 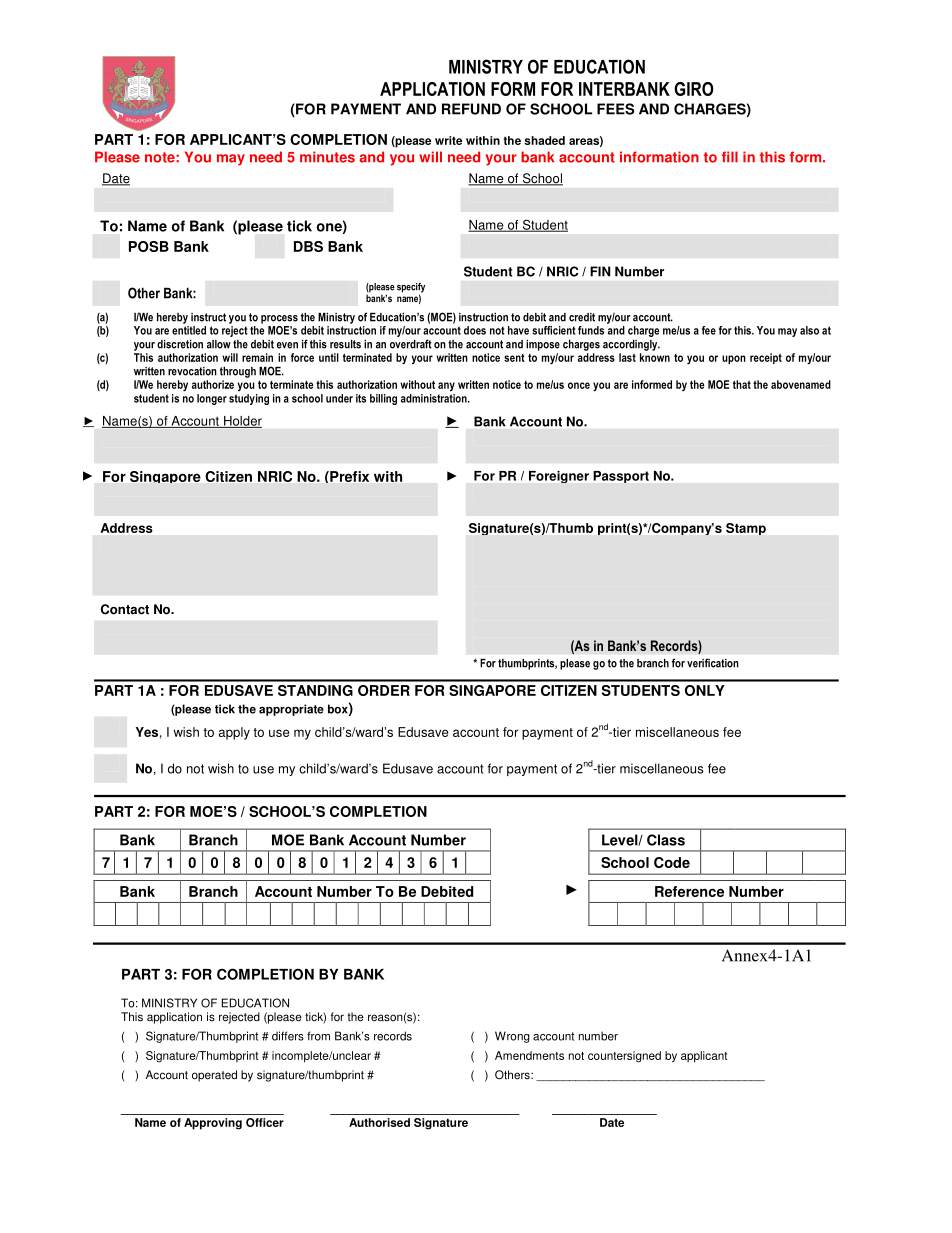 I want to click on REFUND, so click(x=471, y=109).
